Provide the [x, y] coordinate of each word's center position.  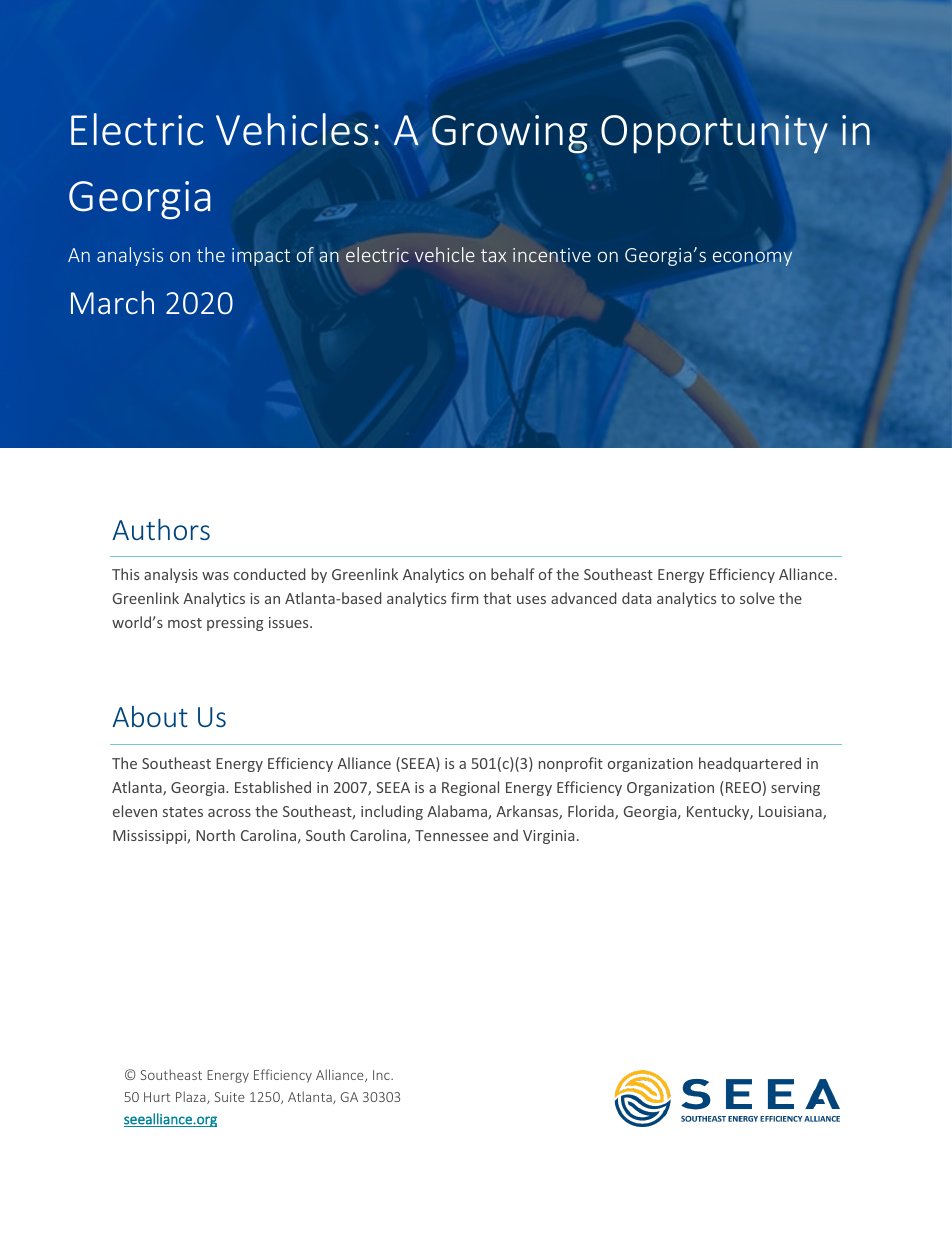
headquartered [750, 764]
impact [261, 257]
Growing [510, 134]
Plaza [192, 1097]
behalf [512, 574]
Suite [230, 1097]
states [183, 812]
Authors [161, 529]
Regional [470, 788]
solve [757, 598]
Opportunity [714, 134]
